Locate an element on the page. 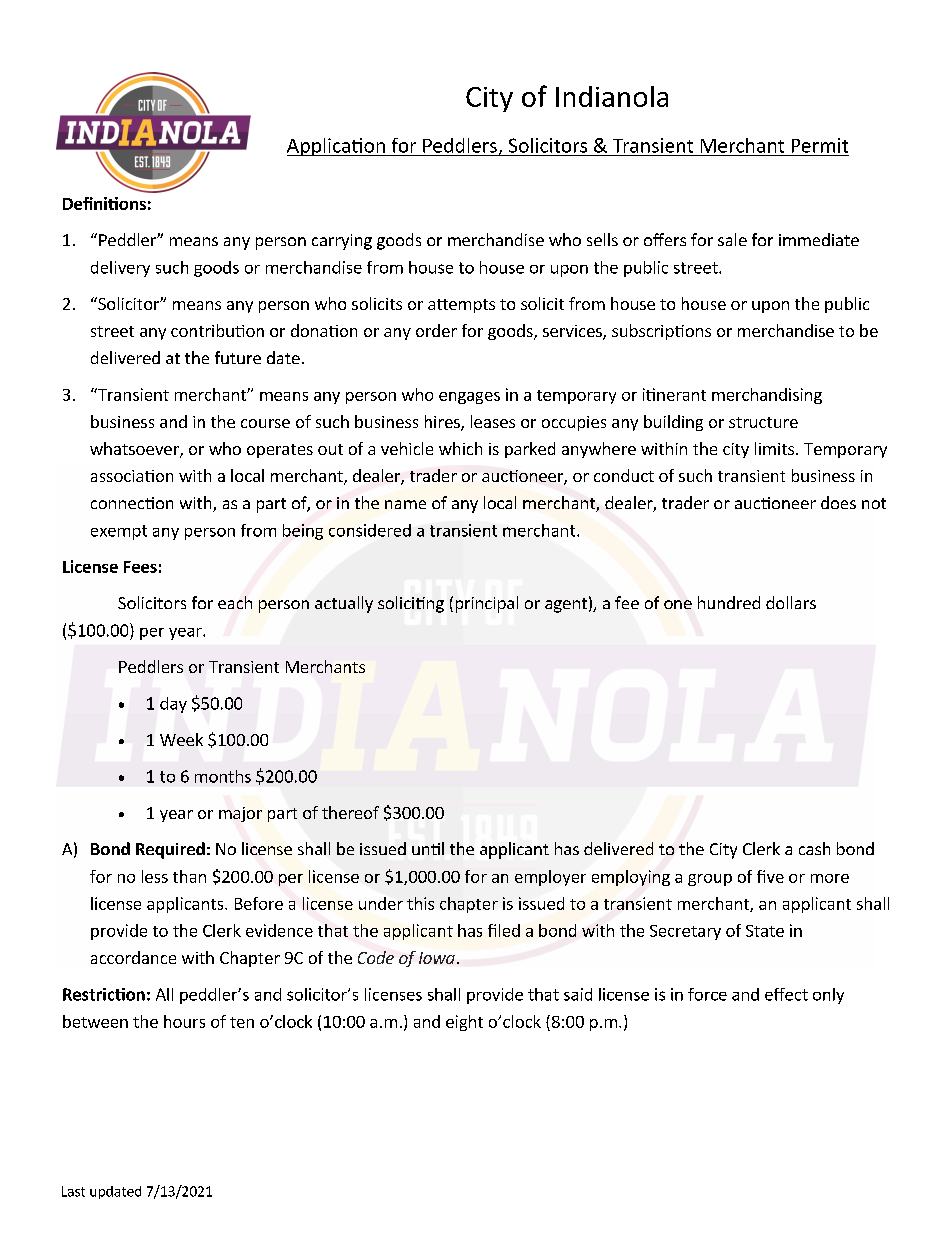  filed is located at coordinates (504, 930).
